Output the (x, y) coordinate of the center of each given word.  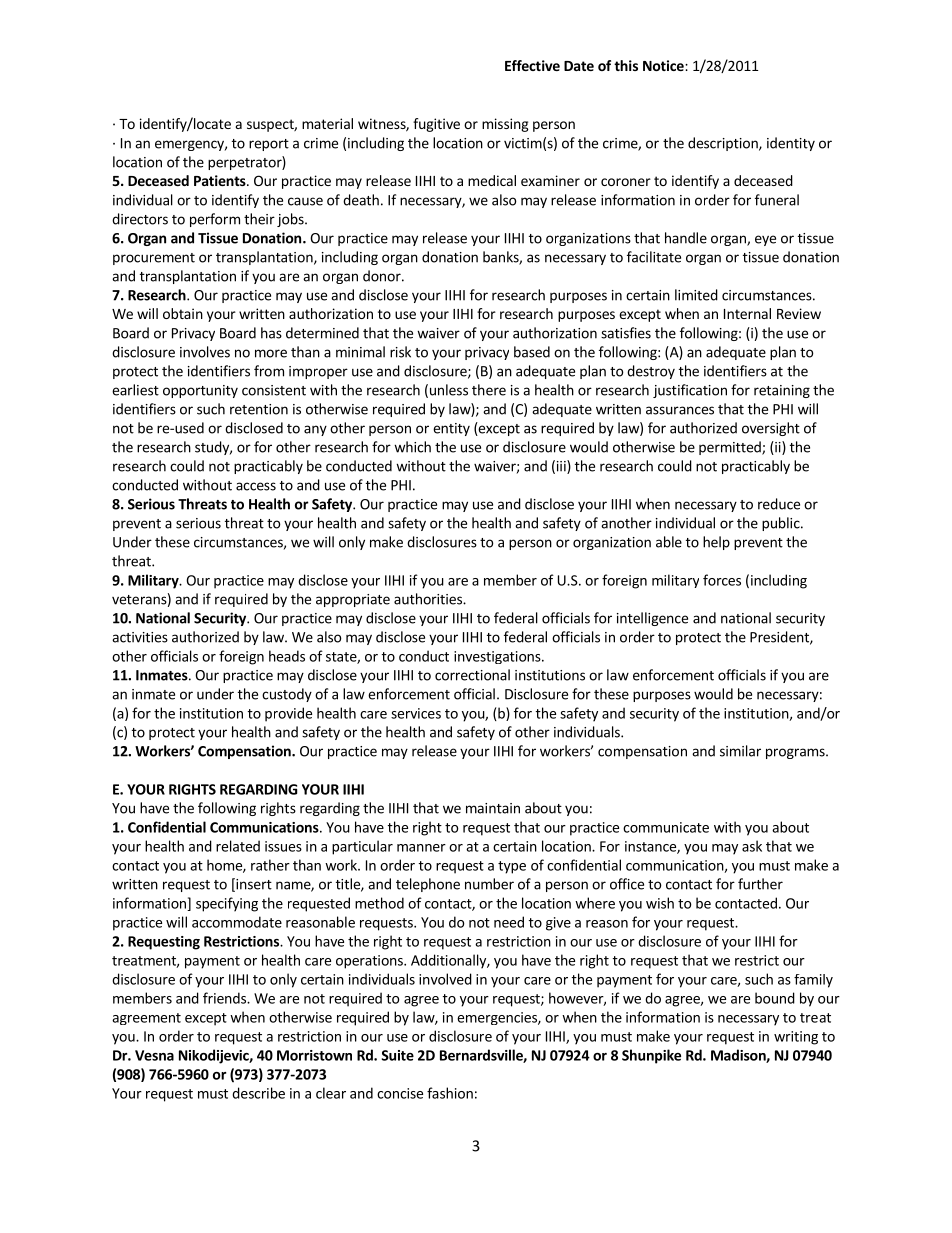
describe (258, 1093)
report (269, 145)
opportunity (200, 391)
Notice (664, 65)
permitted (731, 448)
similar (740, 751)
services (416, 713)
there (489, 390)
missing (505, 125)
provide (288, 714)
